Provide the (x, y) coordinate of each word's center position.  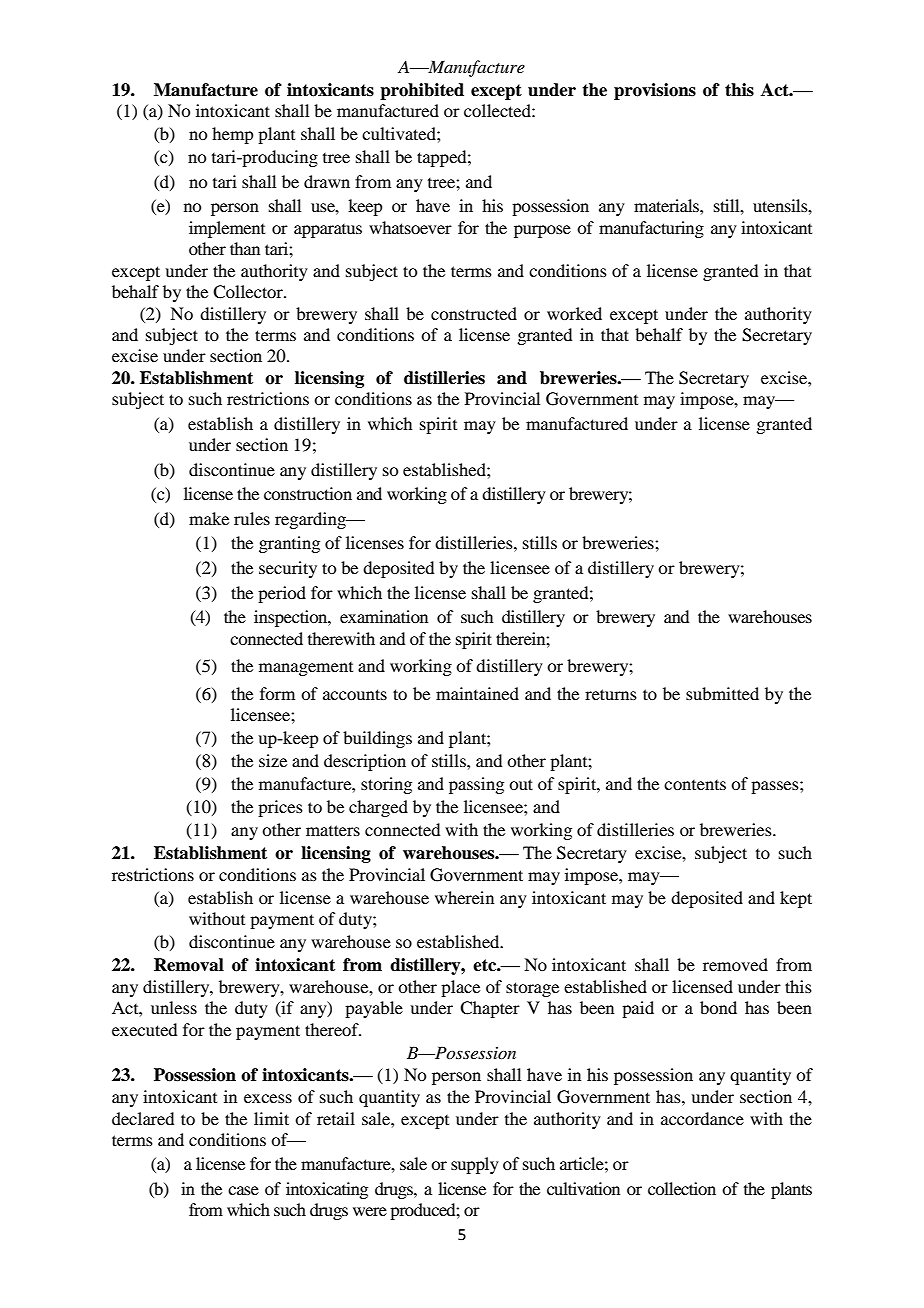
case (243, 1190)
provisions (655, 91)
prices (280, 808)
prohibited (422, 91)
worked (574, 313)
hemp (232, 135)
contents (695, 785)
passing (476, 785)
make (209, 518)
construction (308, 493)
